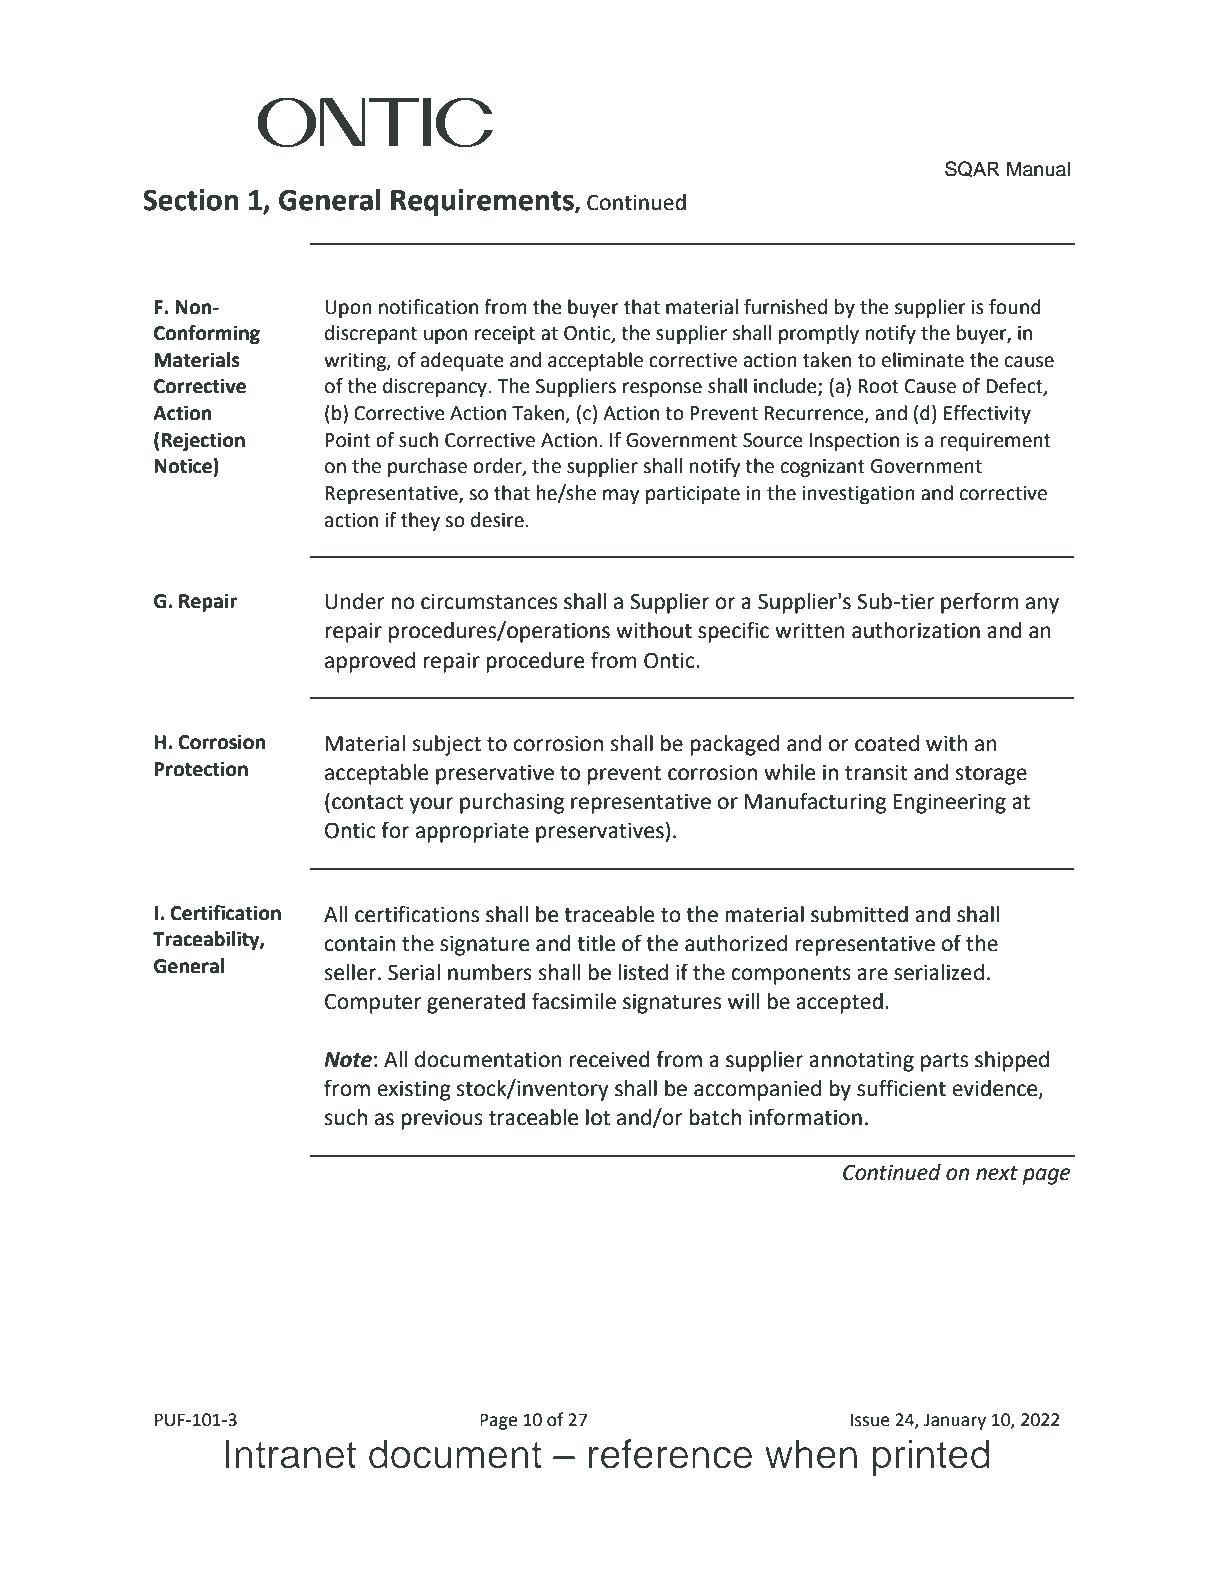 Image resolution: width=1214 pixels, height=1571 pixels. Describe the element at coordinates (859, 495) in the document. I see `investigation` at that location.
